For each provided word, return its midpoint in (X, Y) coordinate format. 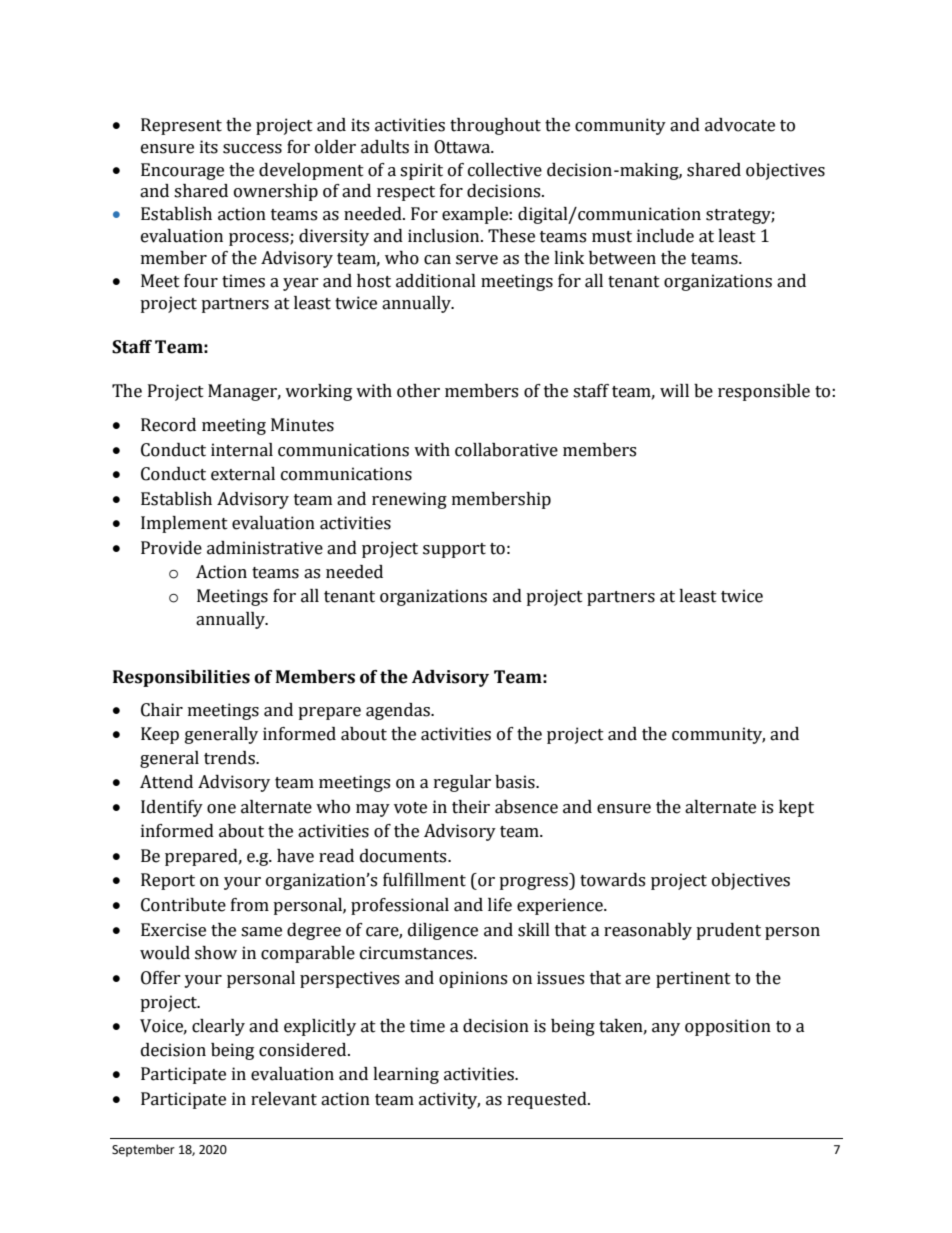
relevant (284, 1099)
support (454, 550)
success (252, 149)
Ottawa (463, 147)
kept (796, 808)
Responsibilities (181, 678)
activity (449, 1100)
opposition (728, 1027)
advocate (740, 125)
